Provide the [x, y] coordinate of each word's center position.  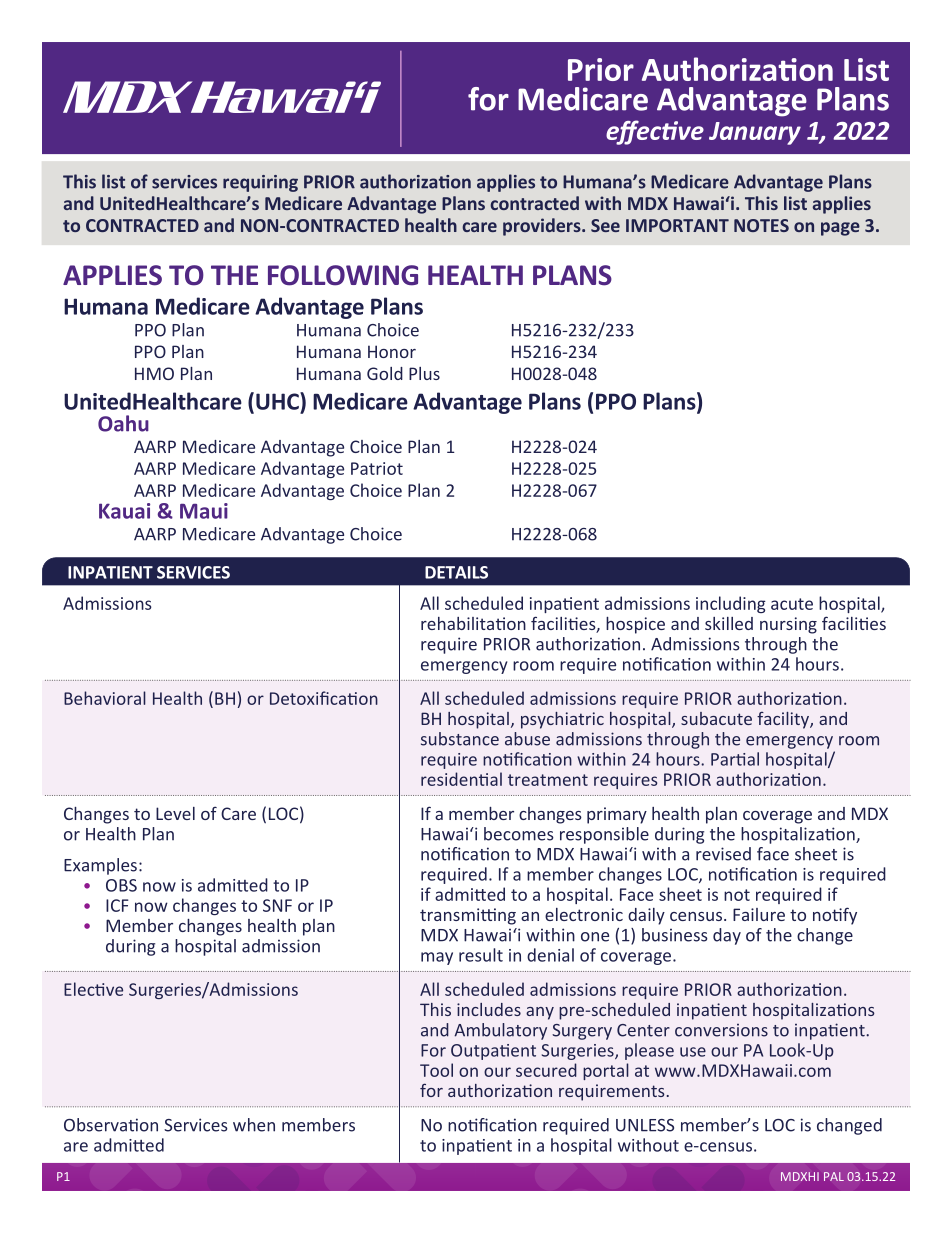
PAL [834, 1176]
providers [543, 227]
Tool [436, 1070]
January [755, 133]
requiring [260, 183]
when [254, 1125]
